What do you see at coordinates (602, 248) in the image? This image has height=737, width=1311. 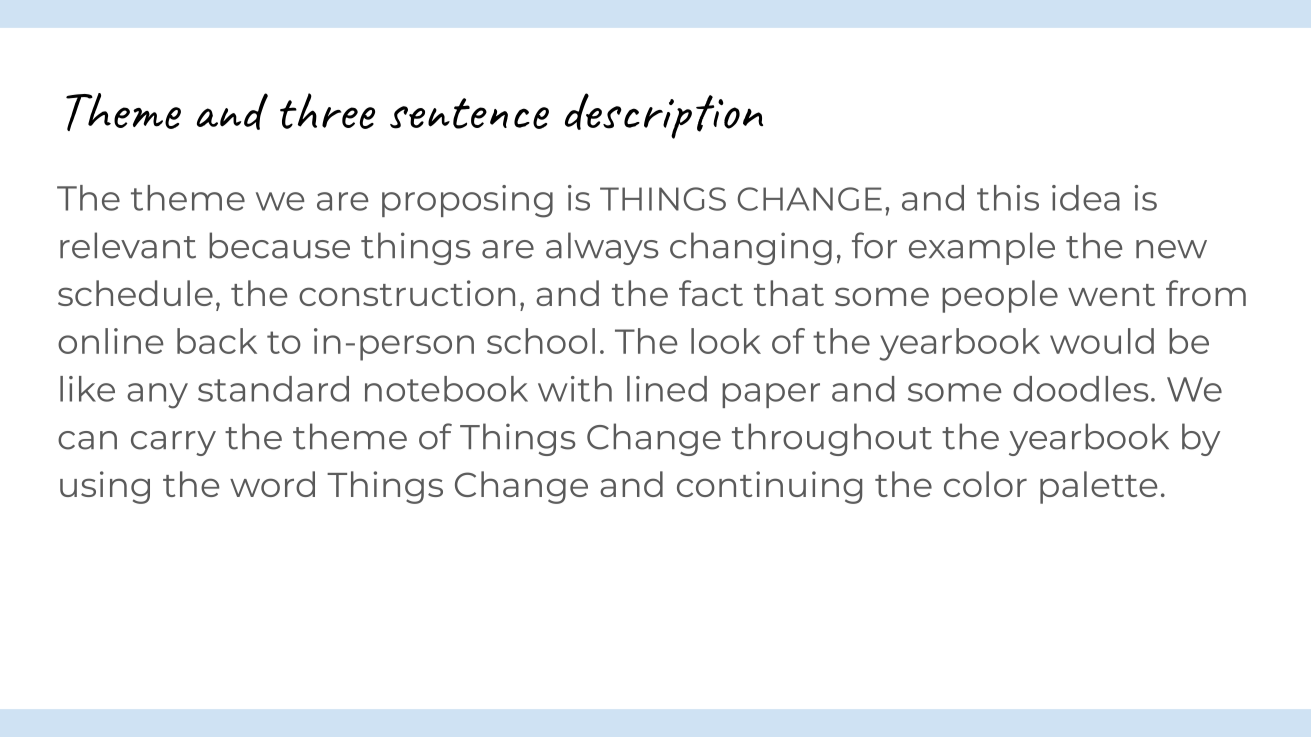 I see `always` at bounding box center [602, 248].
